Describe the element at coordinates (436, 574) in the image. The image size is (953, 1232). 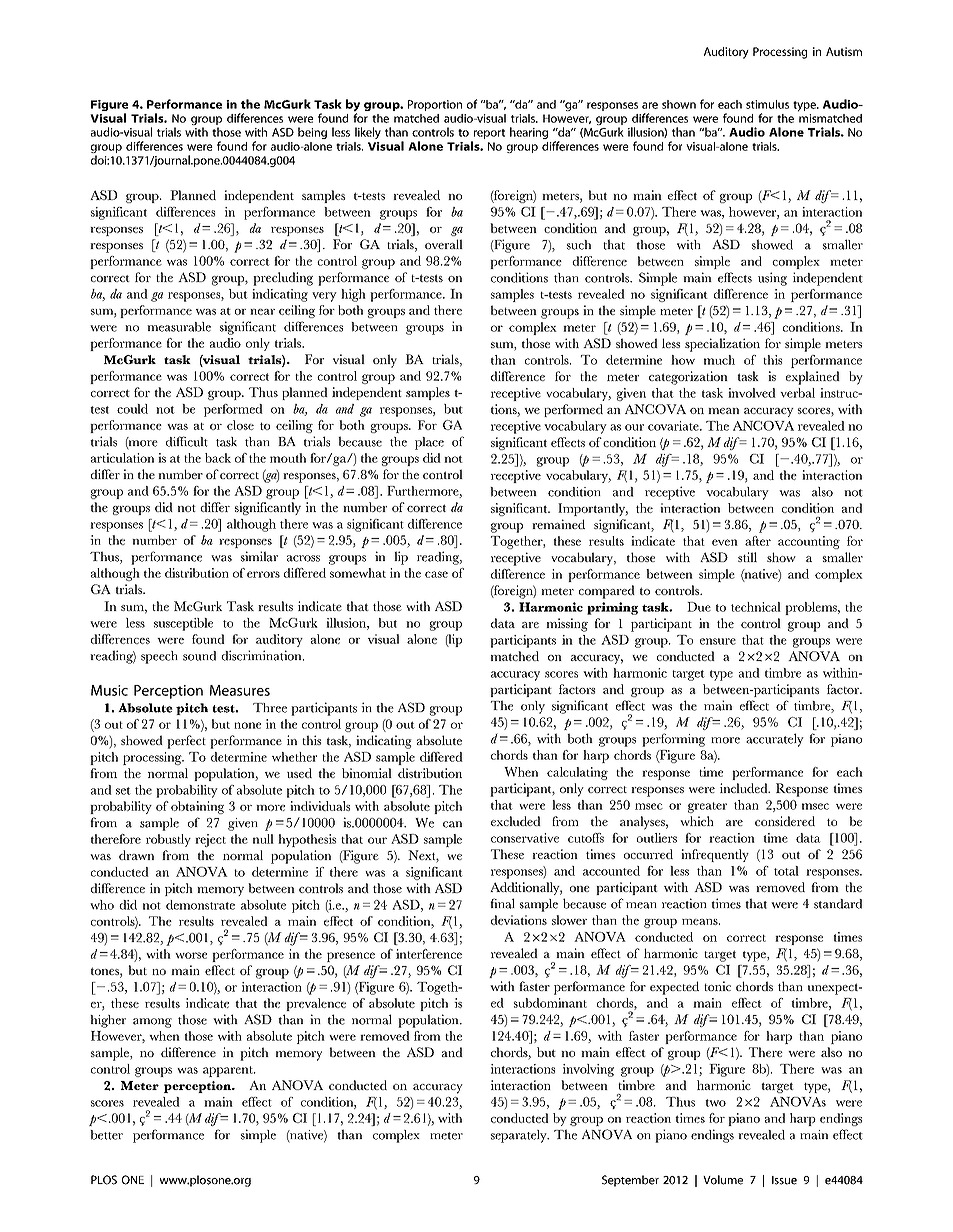
I see `case` at that location.
